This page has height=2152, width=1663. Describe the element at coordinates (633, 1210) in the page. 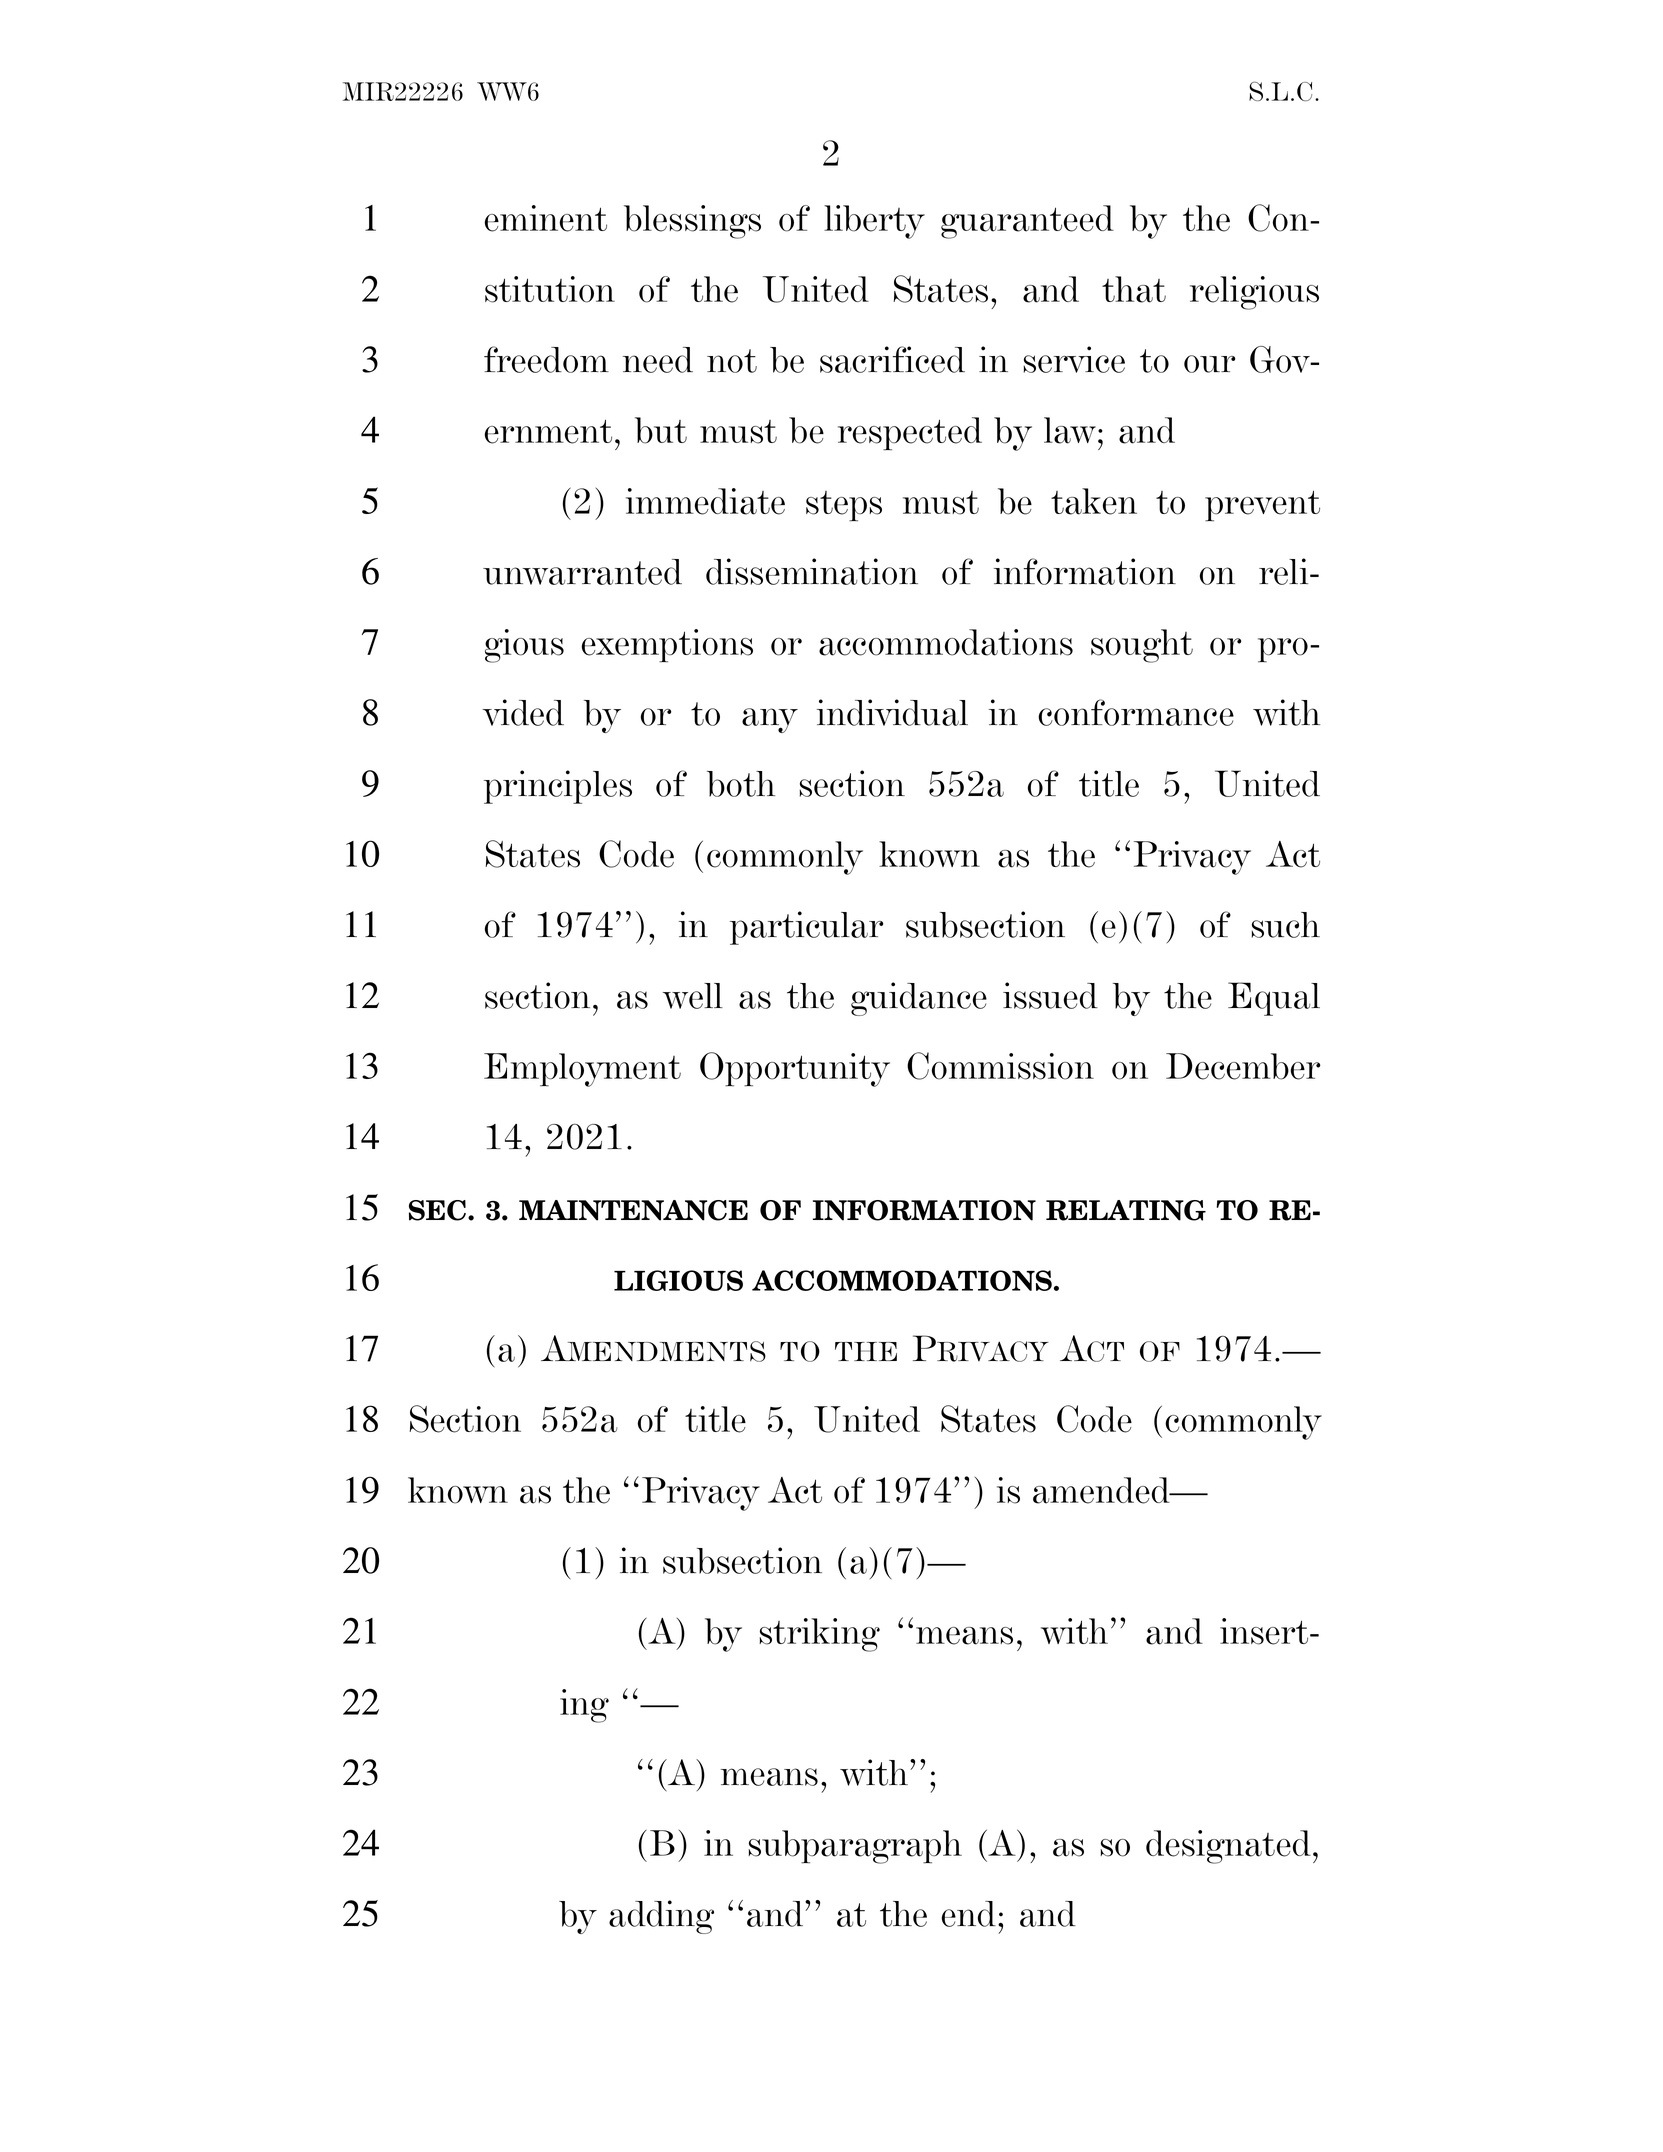

I see `MAINTENANCE` at that location.
